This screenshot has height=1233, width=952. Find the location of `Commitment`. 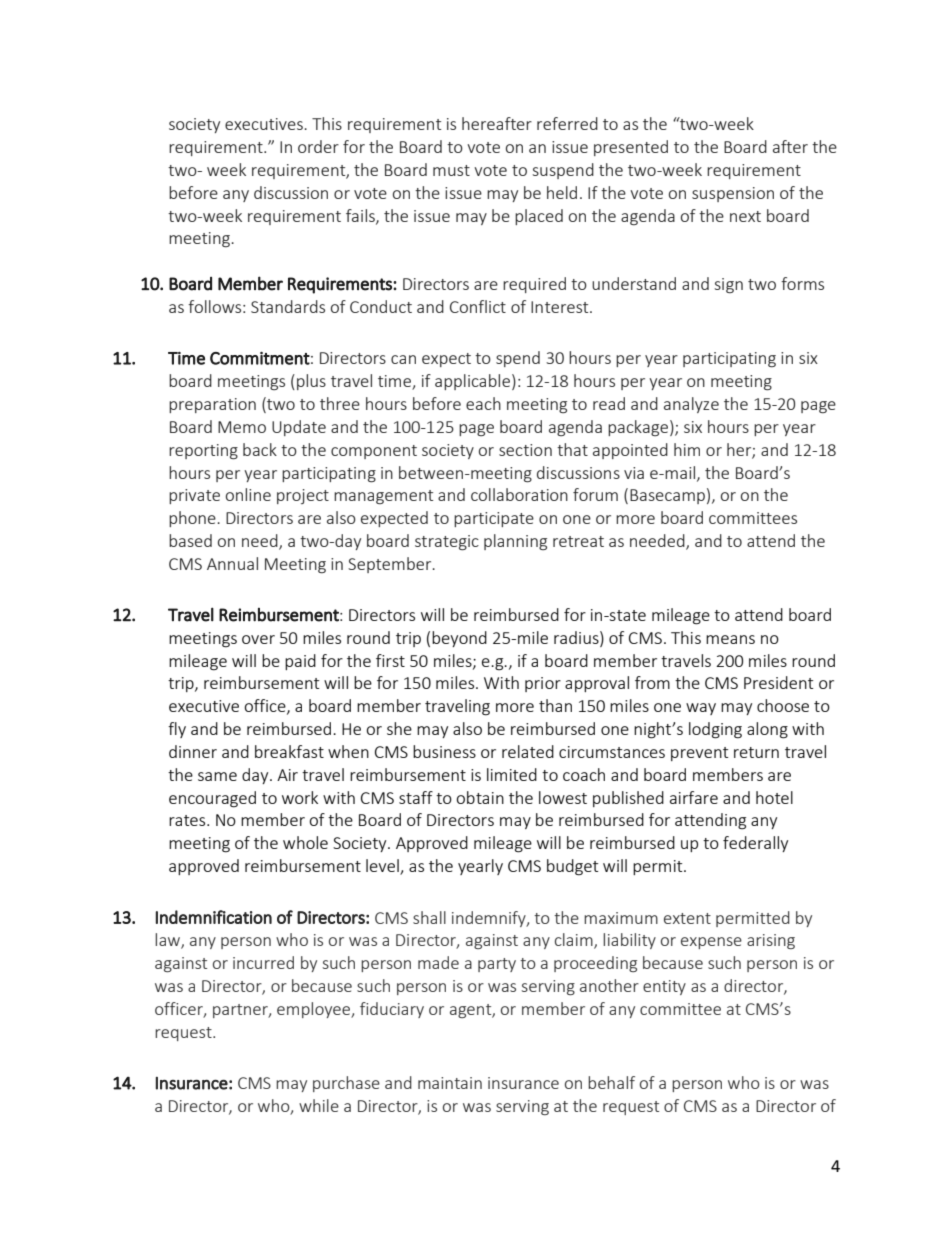

Commitment is located at coordinates (260, 358).
